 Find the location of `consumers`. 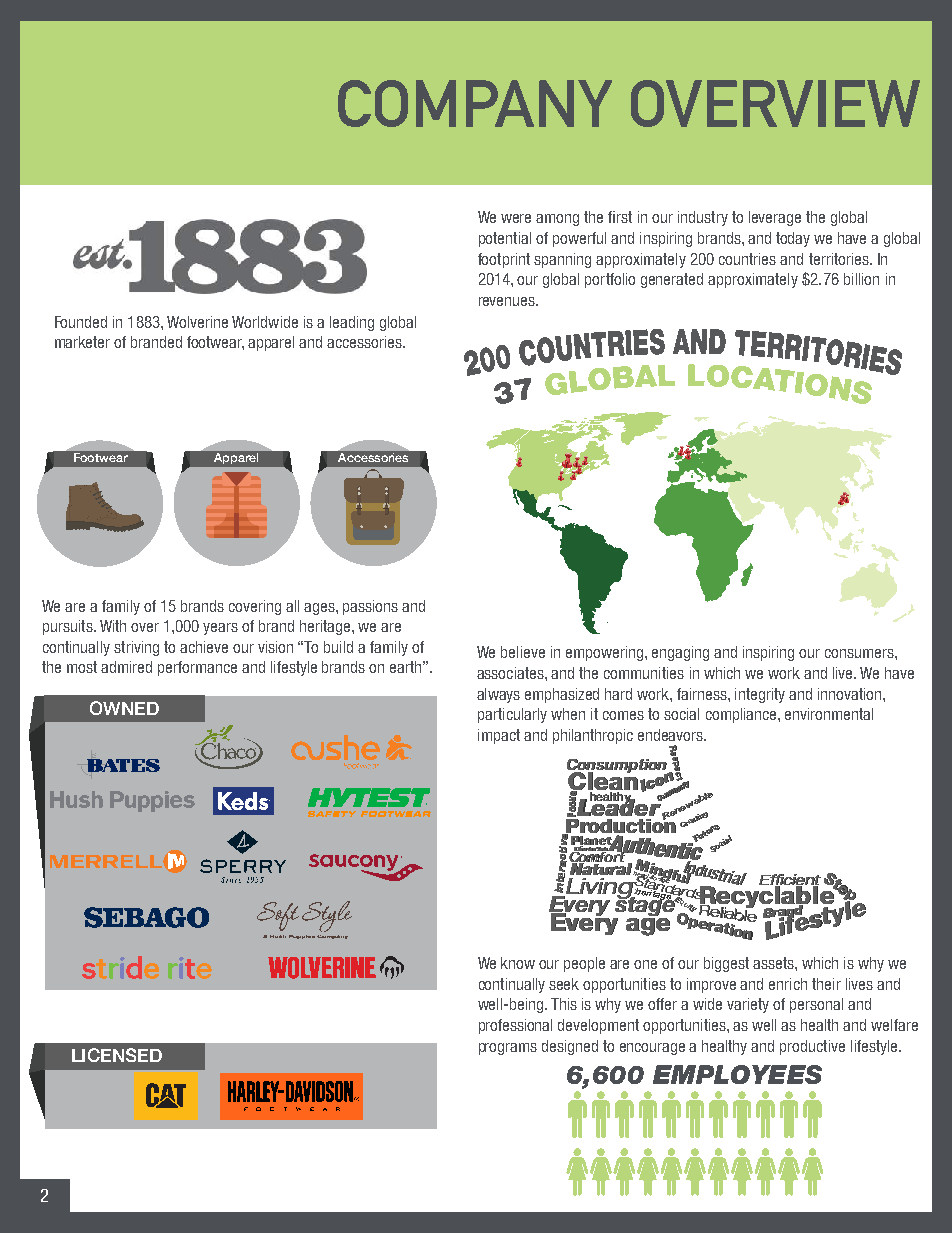

consumers is located at coordinates (860, 653).
